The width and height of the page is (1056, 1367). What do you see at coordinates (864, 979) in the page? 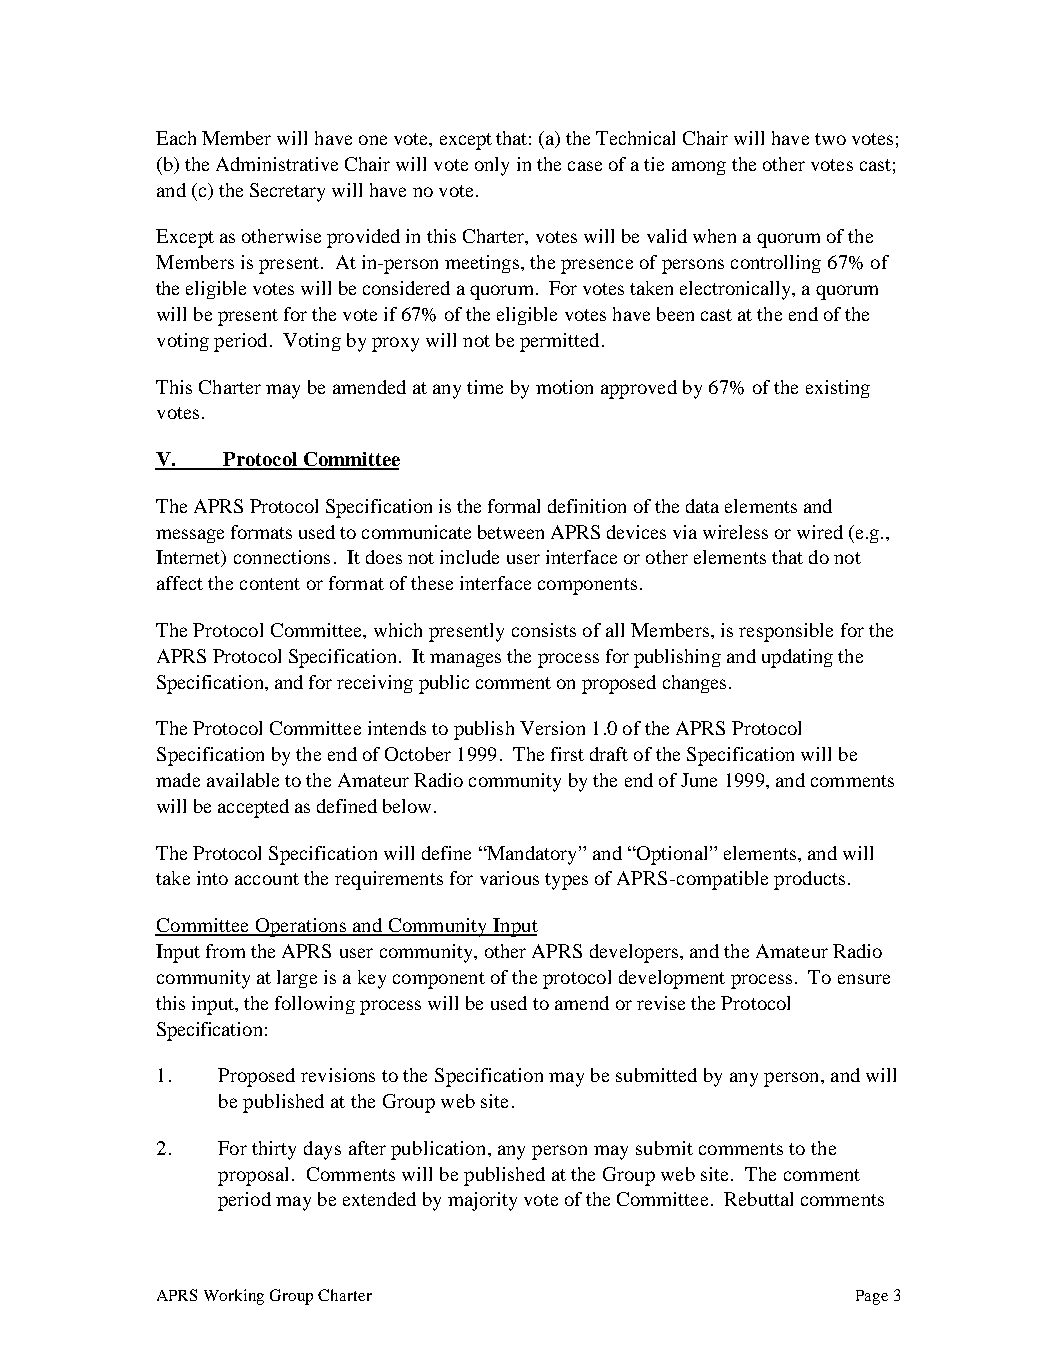
I see `ensure` at bounding box center [864, 979].
